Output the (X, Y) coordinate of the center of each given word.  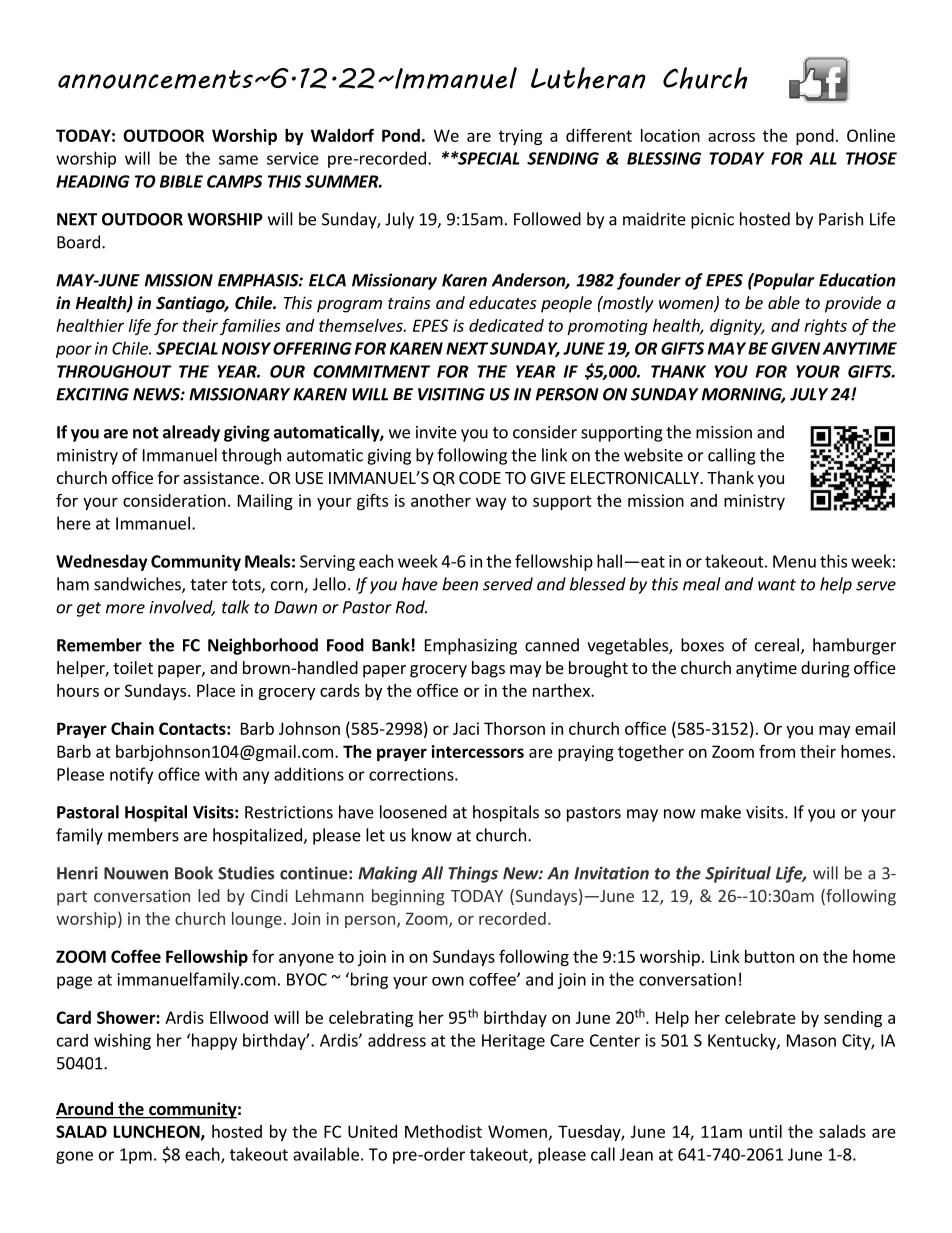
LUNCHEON (158, 1132)
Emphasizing (471, 646)
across (731, 137)
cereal (777, 645)
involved (182, 608)
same (238, 160)
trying (520, 137)
